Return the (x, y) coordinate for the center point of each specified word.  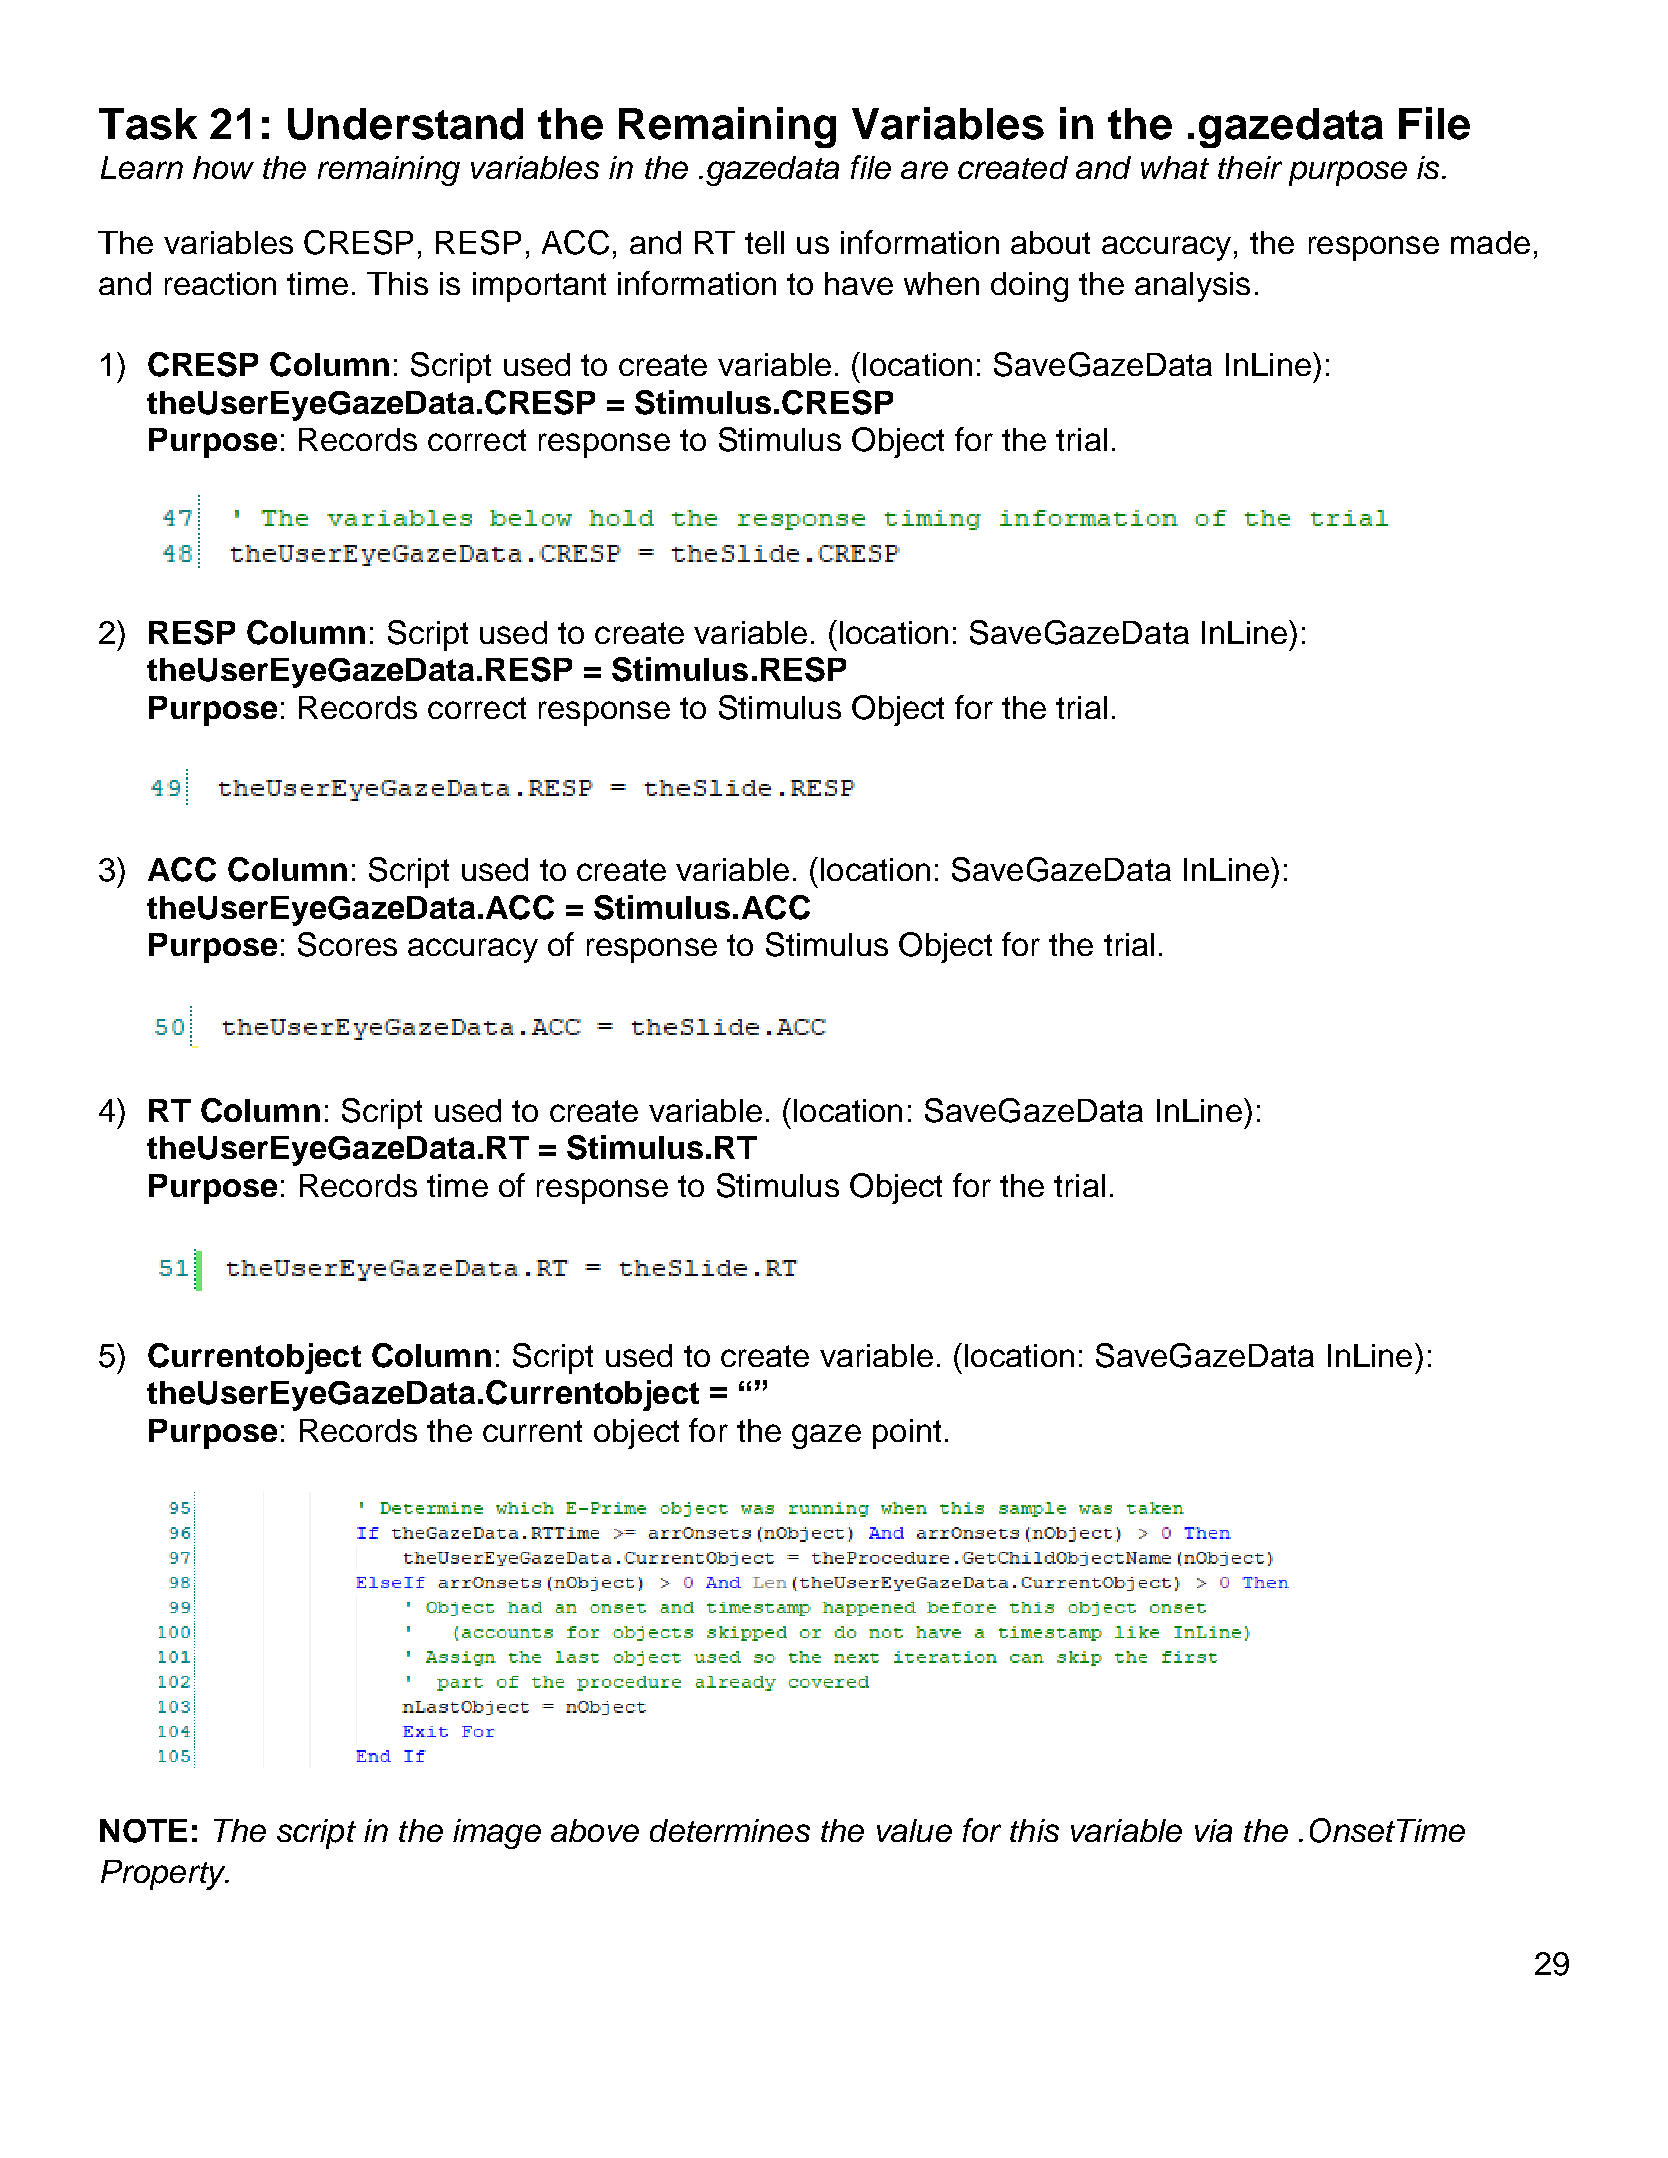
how (223, 167)
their (1250, 167)
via (1213, 1830)
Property (164, 1875)
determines (730, 1830)
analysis (1192, 287)
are (924, 170)
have (859, 283)
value (914, 1830)
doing (1029, 287)
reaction (220, 283)
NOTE (143, 1831)
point (907, 1434)
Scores (347, 944)
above (595, 1830)
